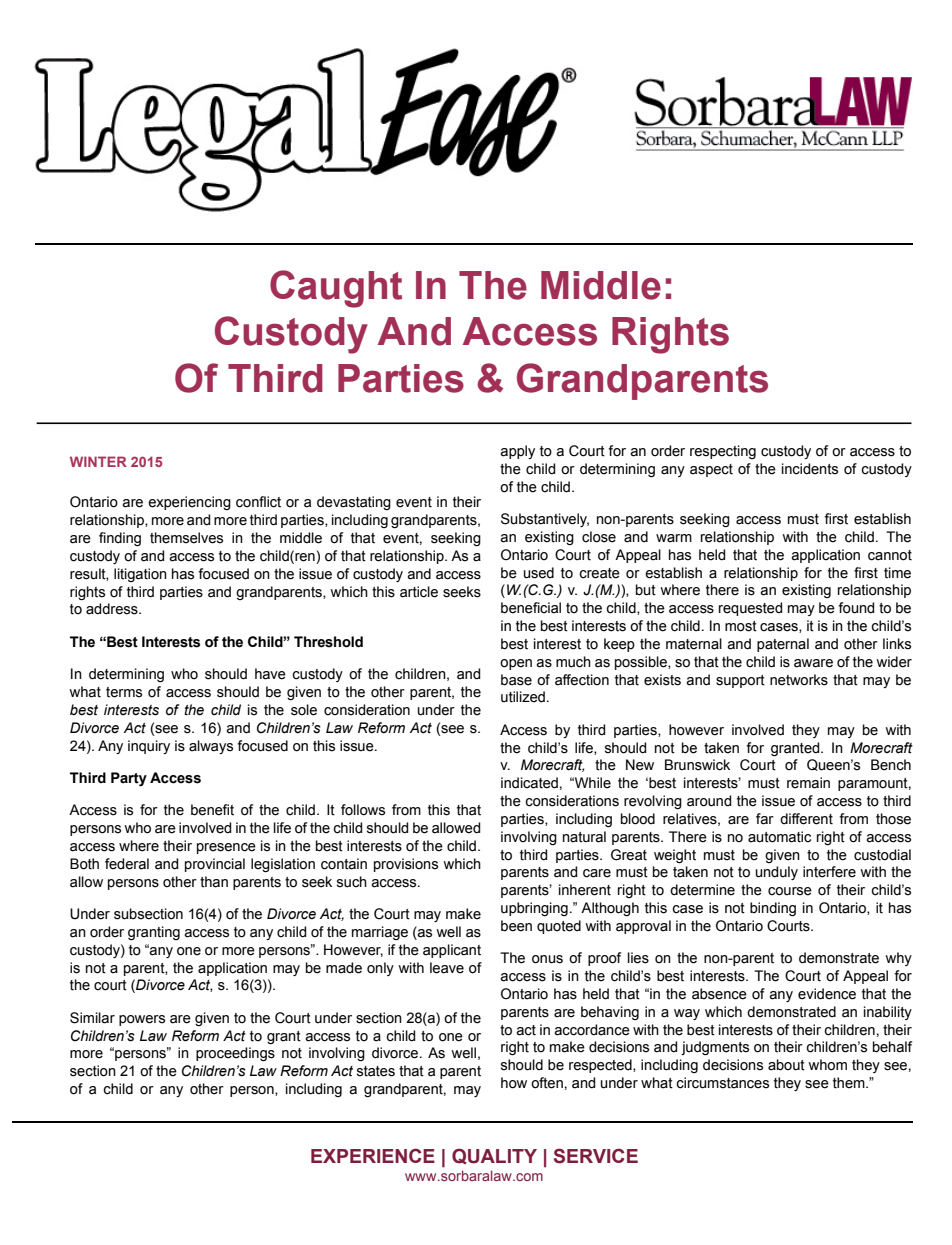 The width and height of the document is (952, 1245). What do you see at coordinates (799, 680) in the document?
I see `networks` at bounding box center [799, 680].
